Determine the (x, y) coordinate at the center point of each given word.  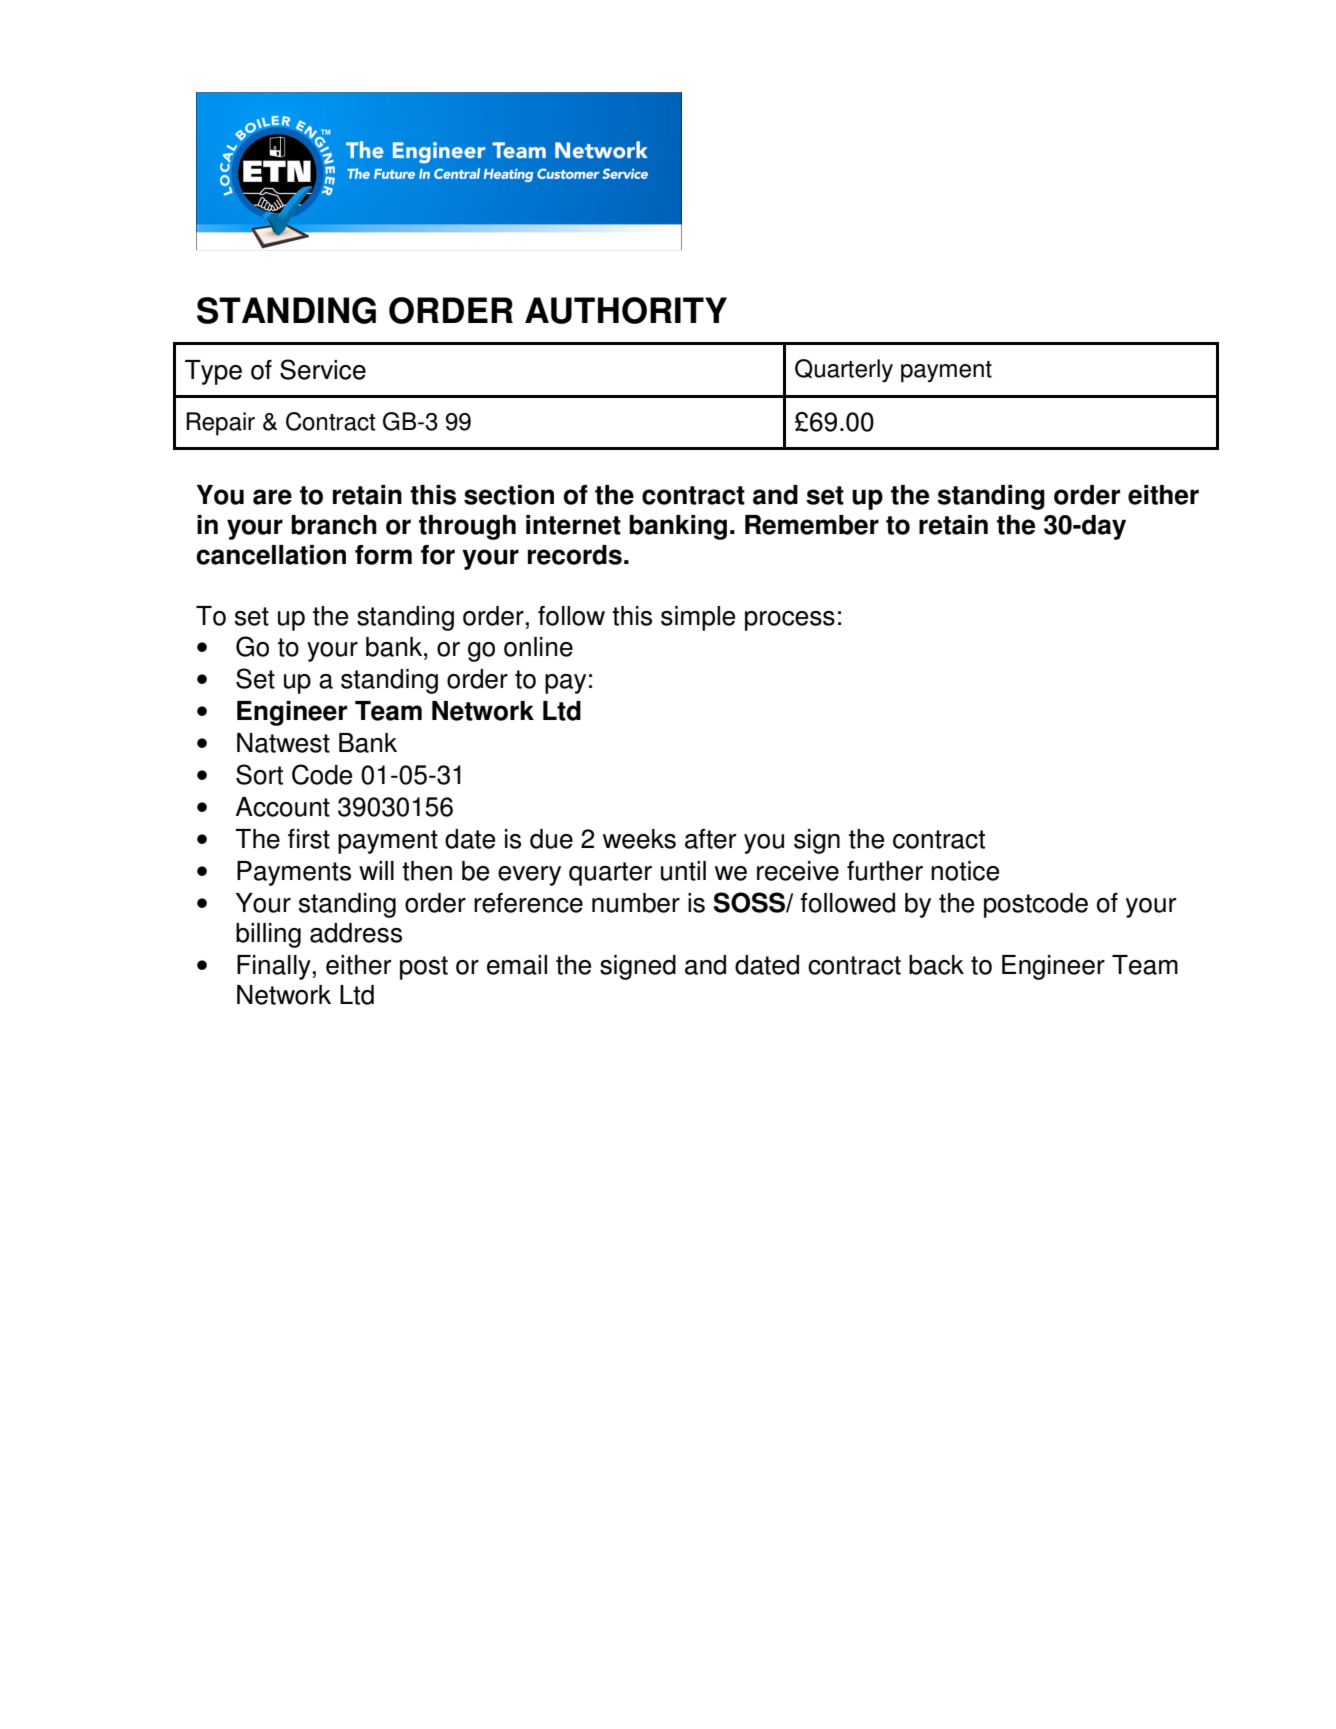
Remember (812, 525)
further (885, 871)
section (509, 495)
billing (268, 935)
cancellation (271, 555)
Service (323, 369)
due (551, 839)
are (272, 497)
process (790, 621)
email (517, 965)
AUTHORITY (626, 310)
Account (283, 807)
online (538, 647)
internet (573, 525)
